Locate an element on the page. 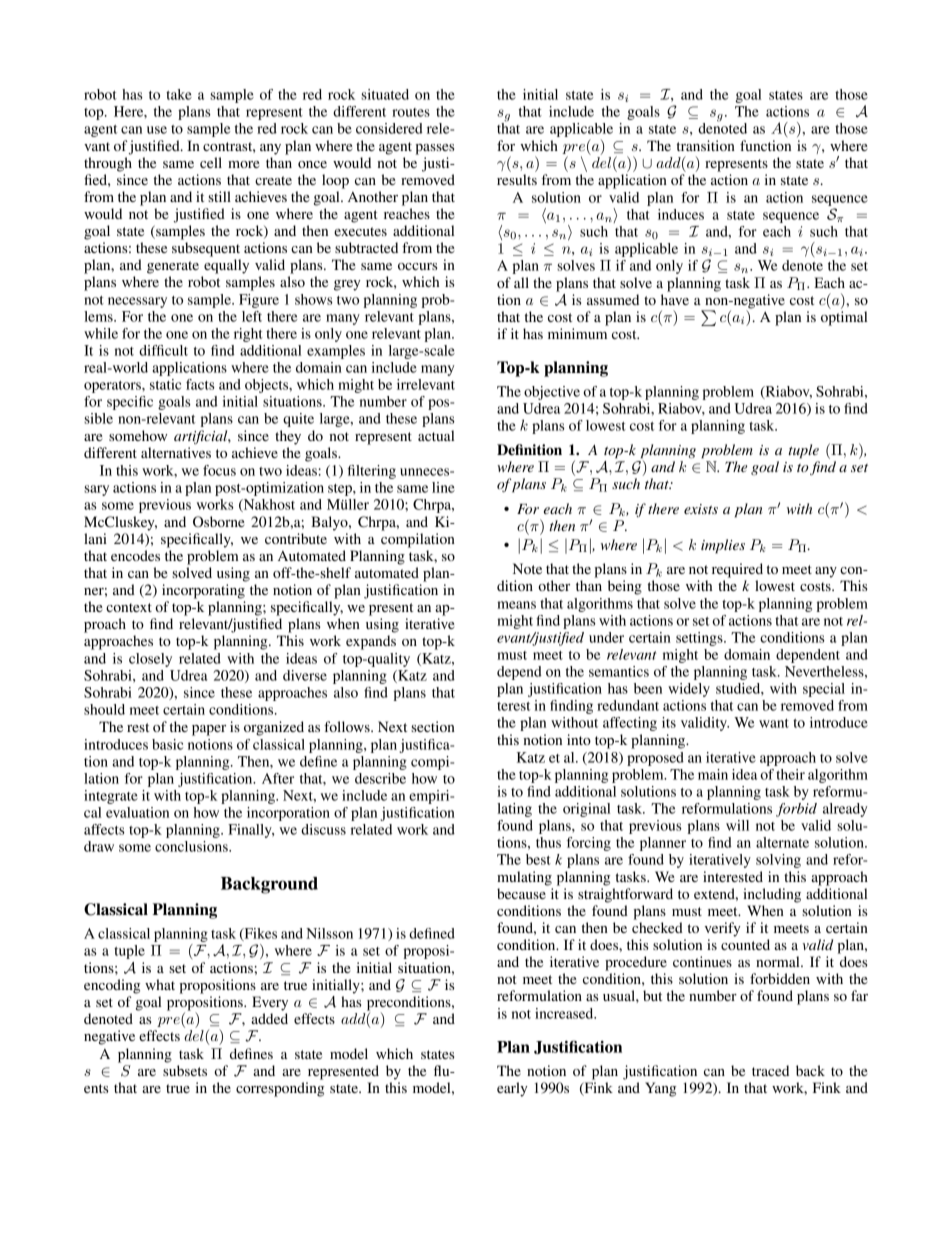  alternate is located at coordinates (782, 842).
